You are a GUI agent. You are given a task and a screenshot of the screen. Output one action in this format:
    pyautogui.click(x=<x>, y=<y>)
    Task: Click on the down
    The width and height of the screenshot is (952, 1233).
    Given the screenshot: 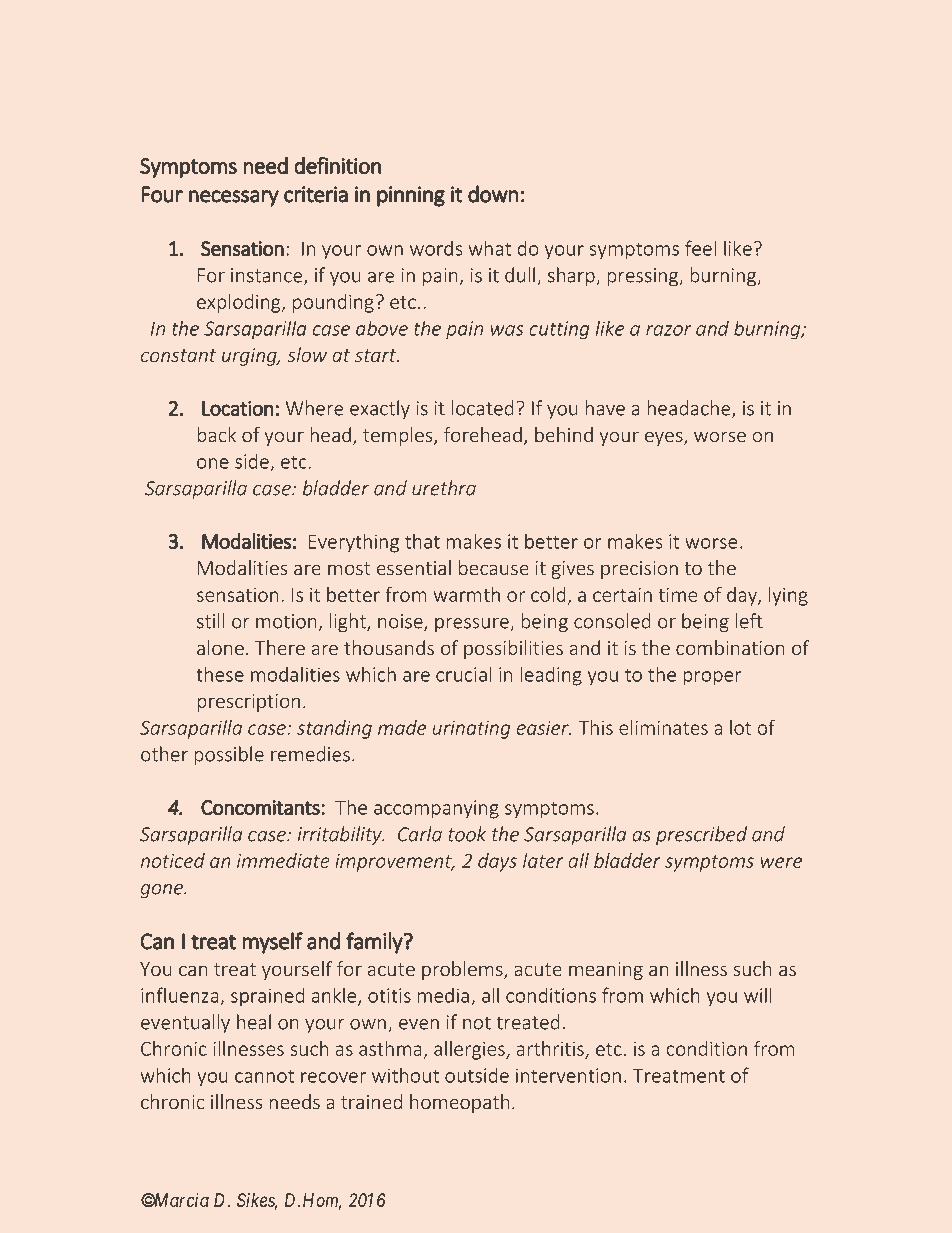 What is the action you would take?
    pyautogui.click(x=493, y=194)
